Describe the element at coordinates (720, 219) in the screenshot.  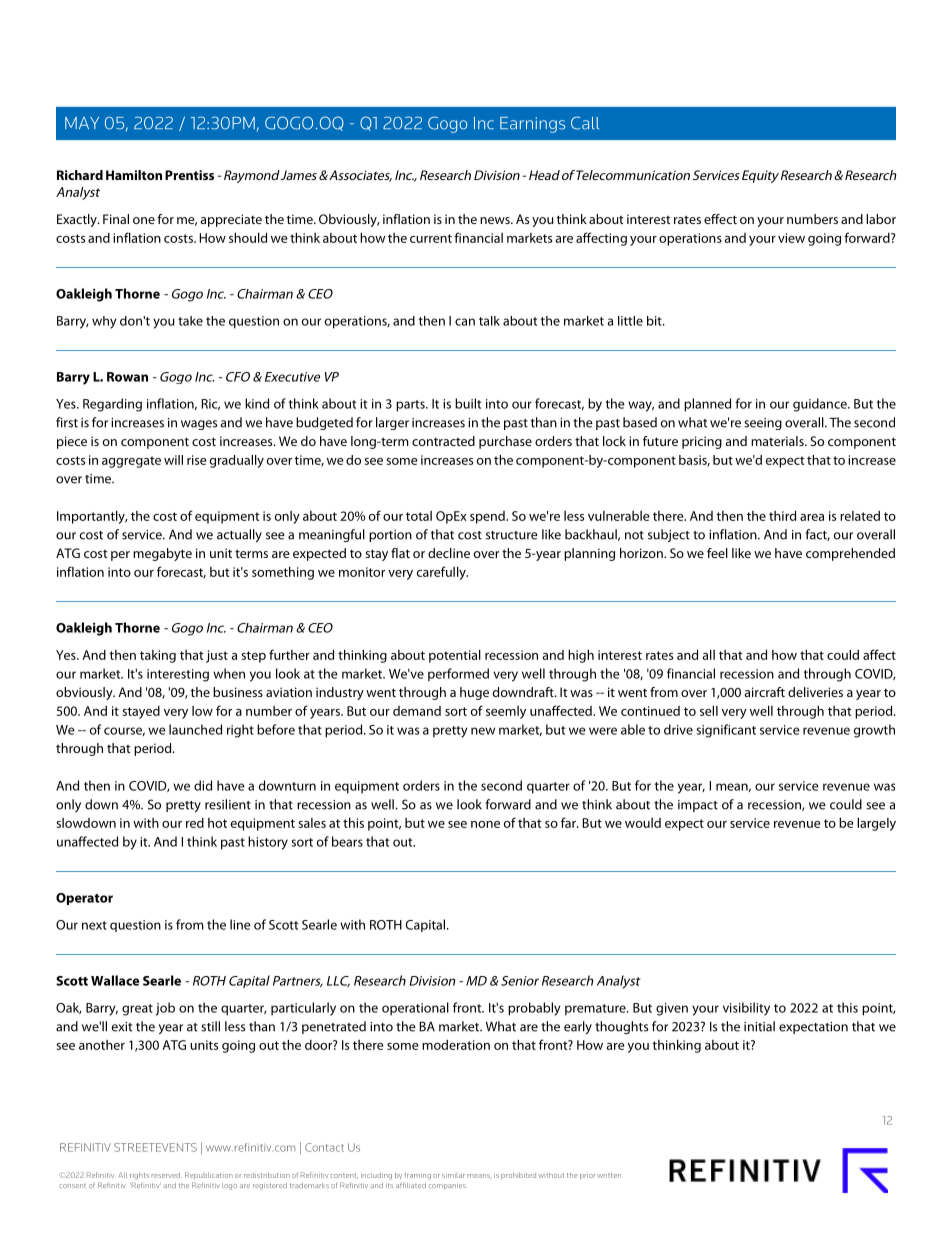
I see `effect` at that location.
